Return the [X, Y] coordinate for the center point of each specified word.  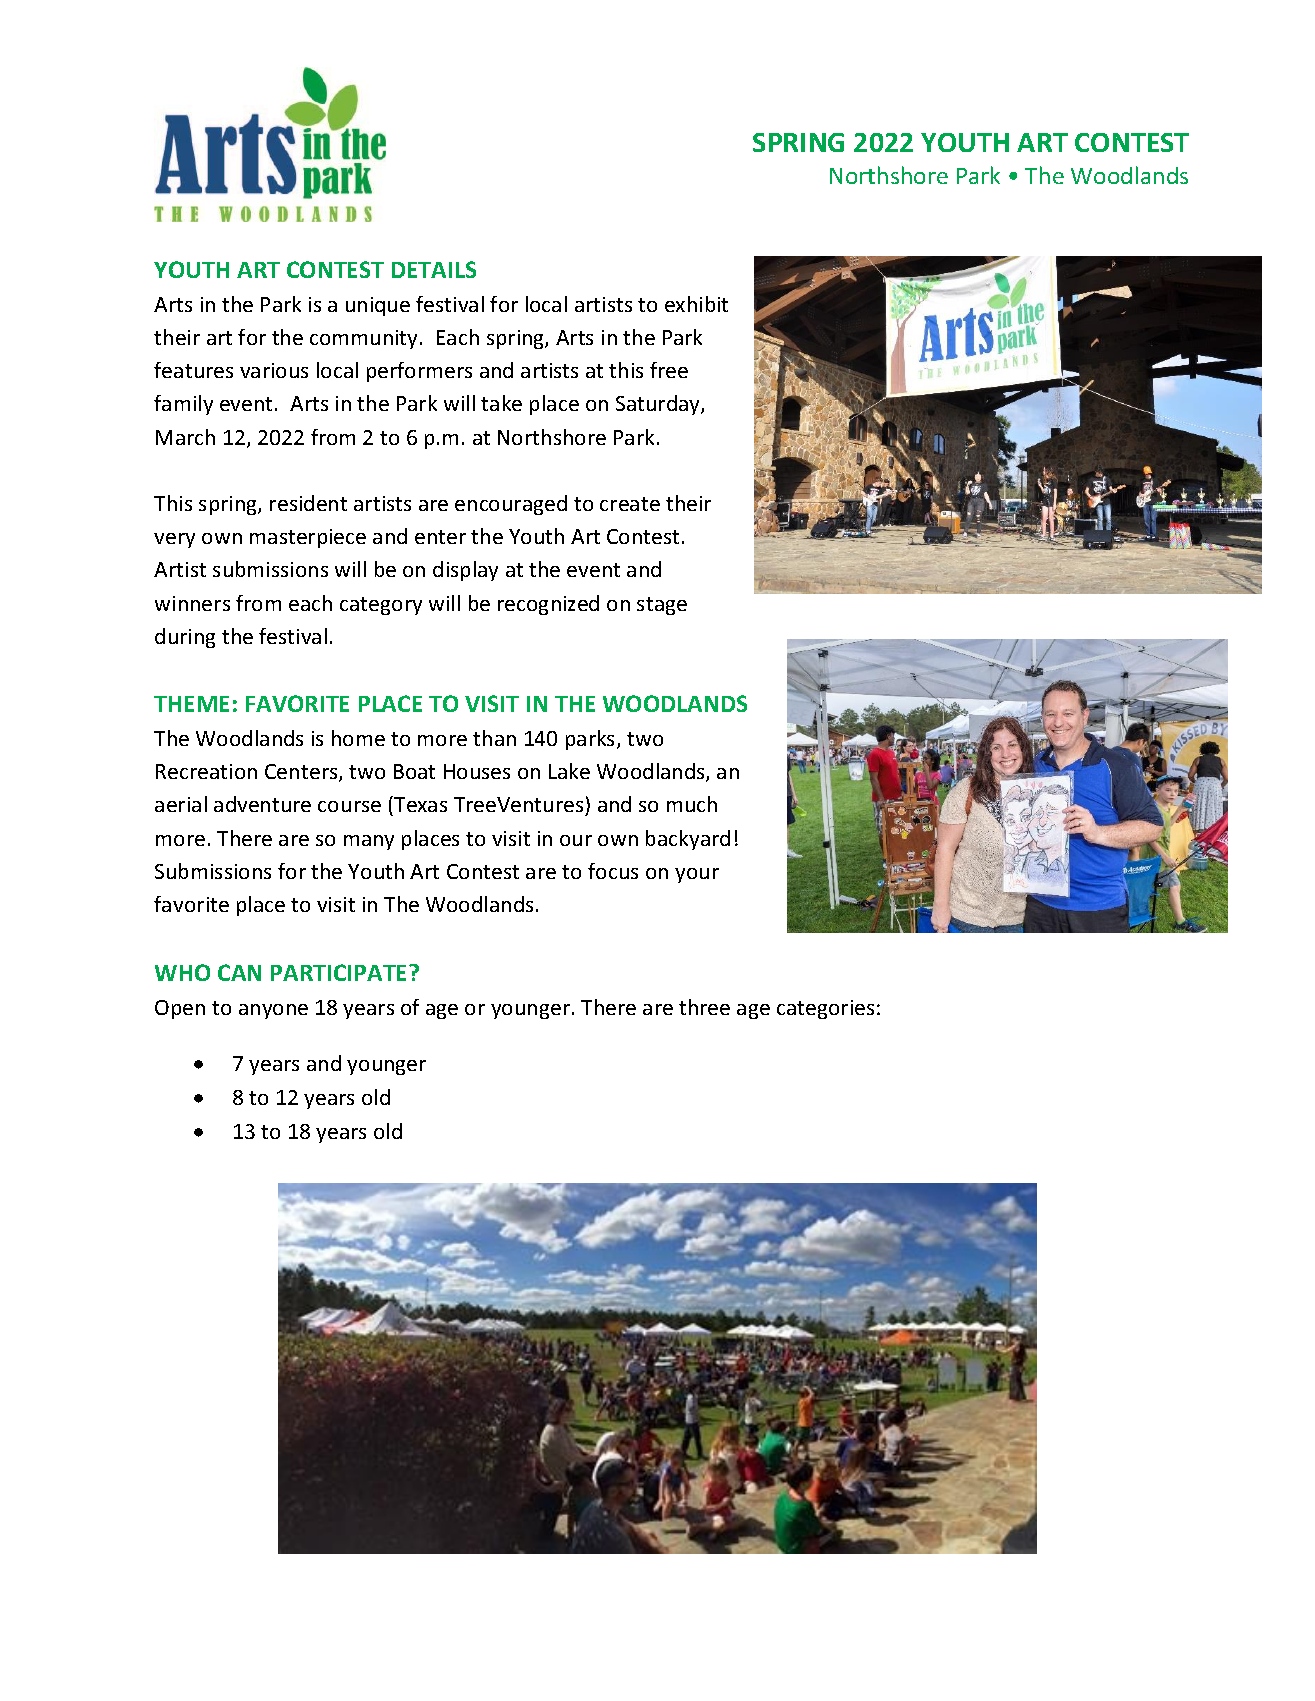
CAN [239, 972]
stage [662, 606]
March [185, 437]
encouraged [511, 505]
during [185, 638]
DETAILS [434, 269]
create [630, 504]
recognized [548, 605]
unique [378, 306]
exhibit [696, 304]
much [692, 804]
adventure [262, 804]
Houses [477, 771]
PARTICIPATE [340, 972]
